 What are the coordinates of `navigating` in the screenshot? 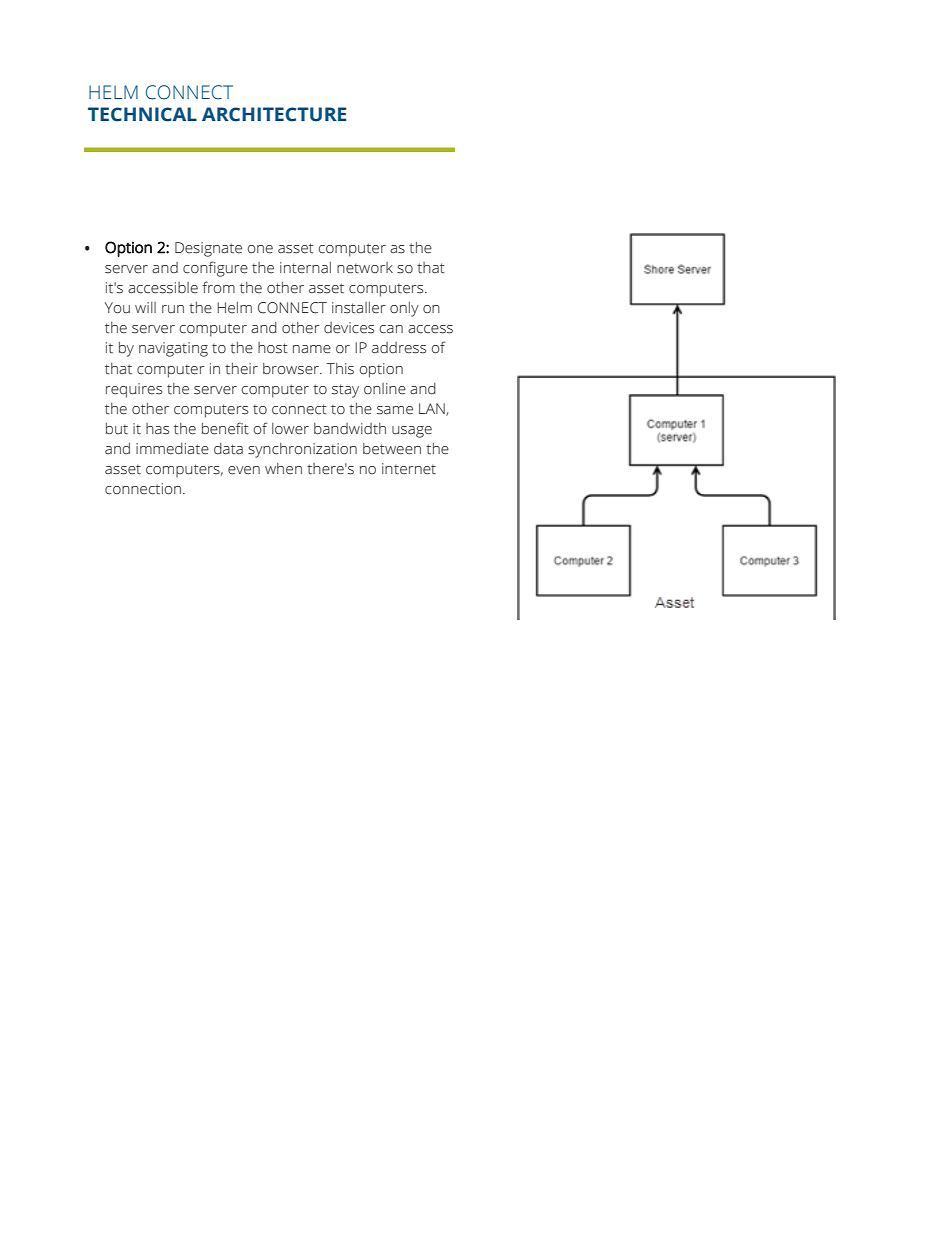 It's located at (173, 349).
